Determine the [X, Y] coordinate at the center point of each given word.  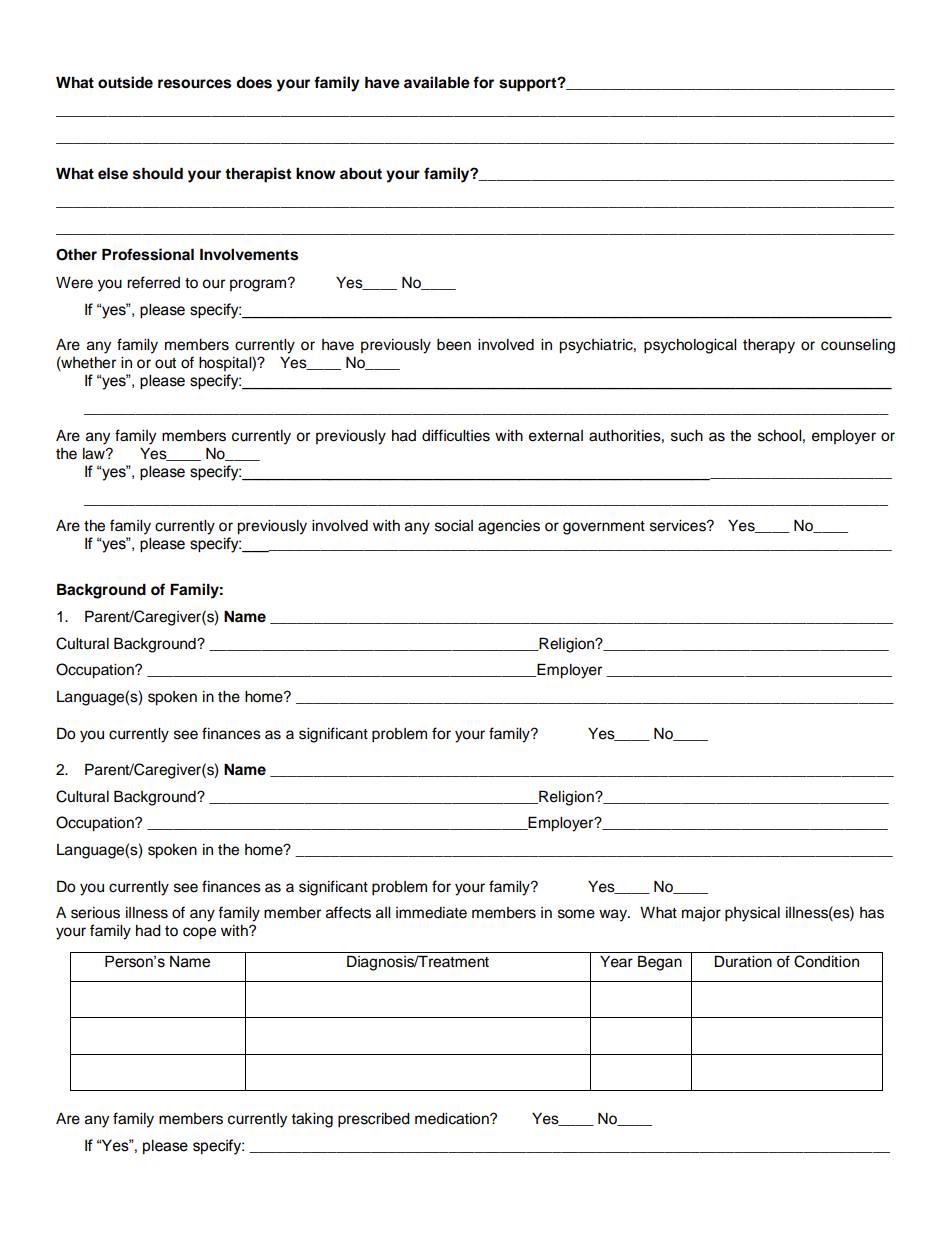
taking [312, 1120]
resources [194, 84]
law [95, 454]
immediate [431, 913]
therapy [769, 346]
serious [95, 913]
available [437, 82]
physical [752, 914]
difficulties [456, 435]
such [687, 436]
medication [453, 1119]
